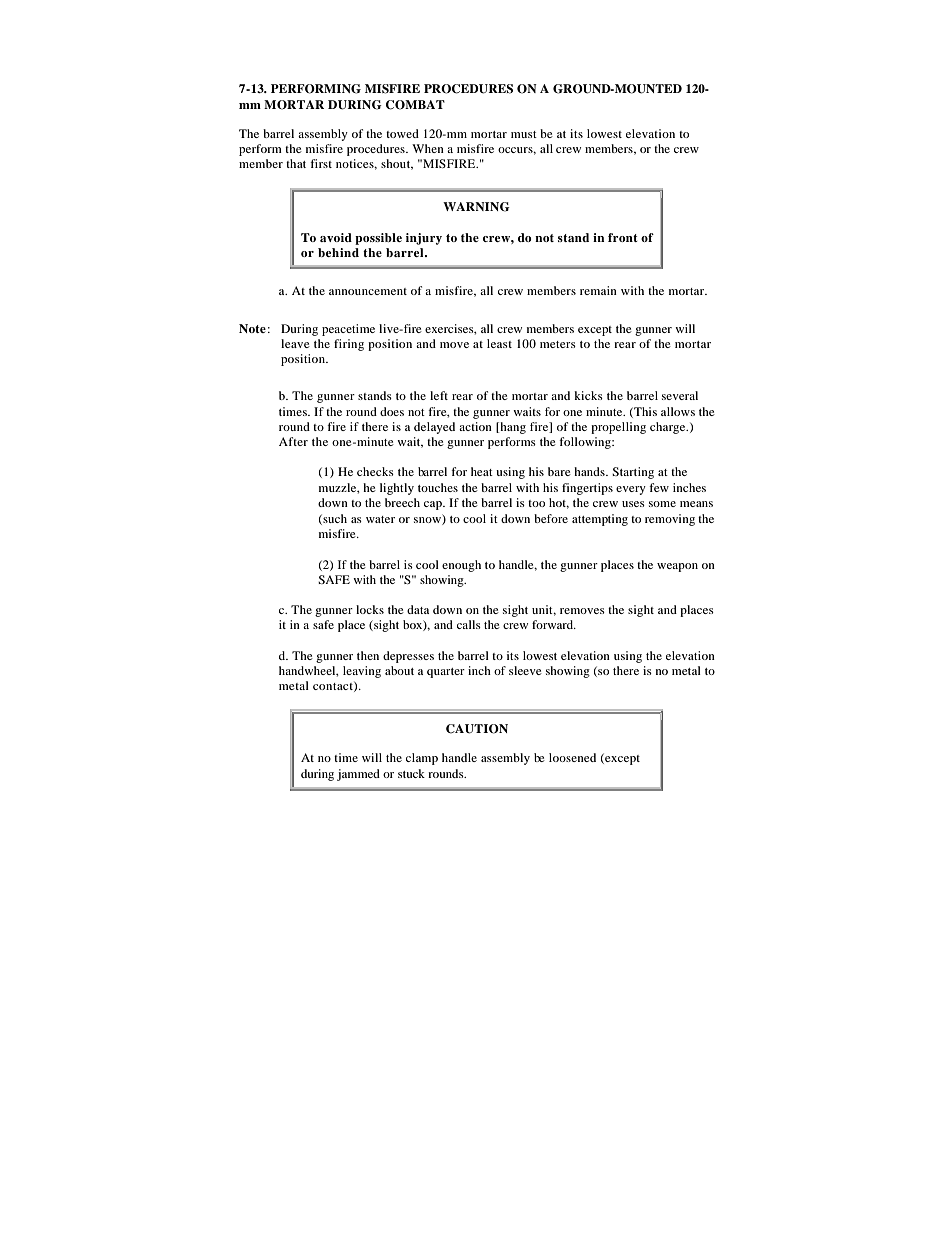 This screenshot has width=952, height=1233. What do you see at coordinates (572, 757) in the screenshot?
I see `loosened` at bounding box center [572, 757].
